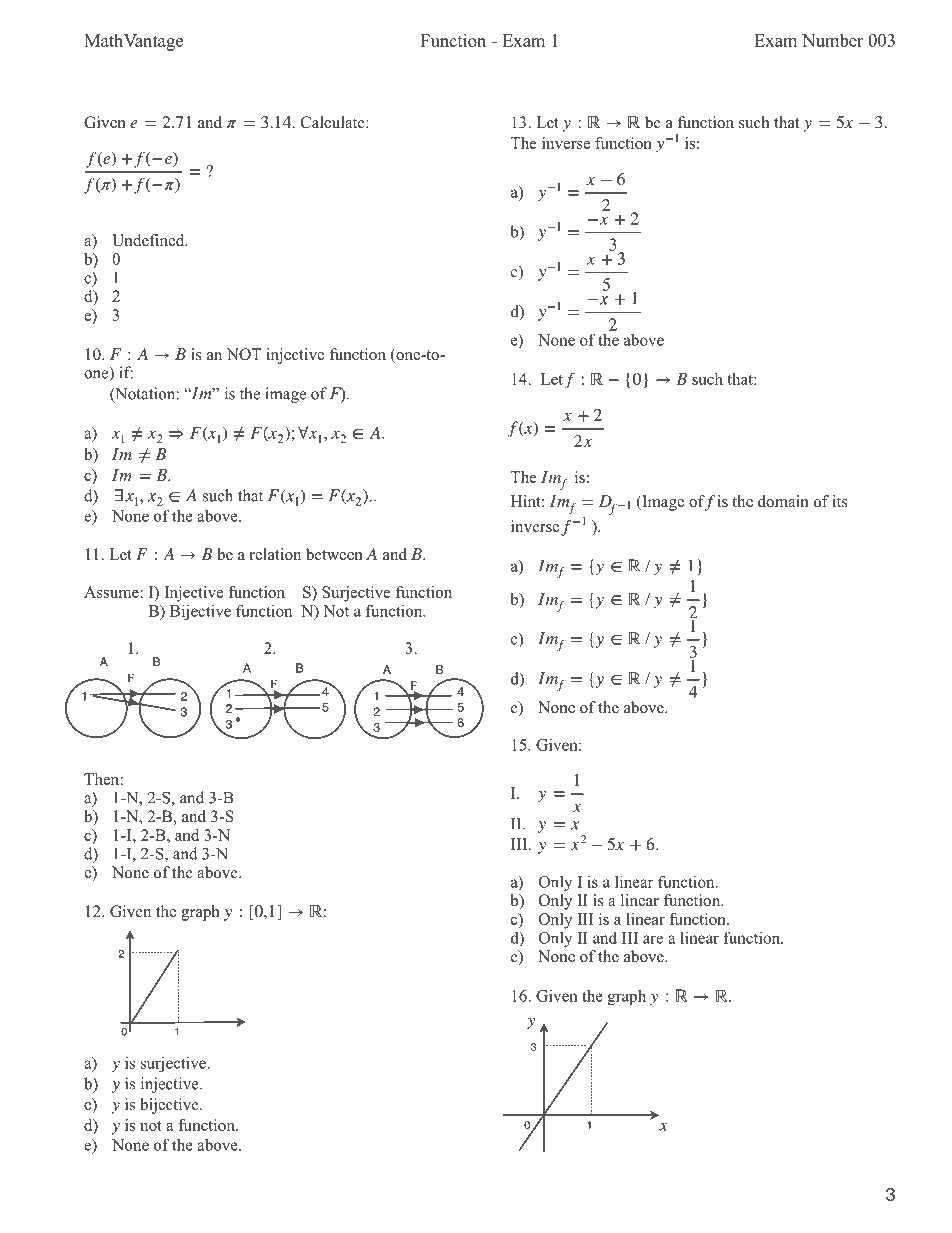  What do you see at coordinates (832, 40) in the image?
I see `Number` at bounding box center [832, 40].
